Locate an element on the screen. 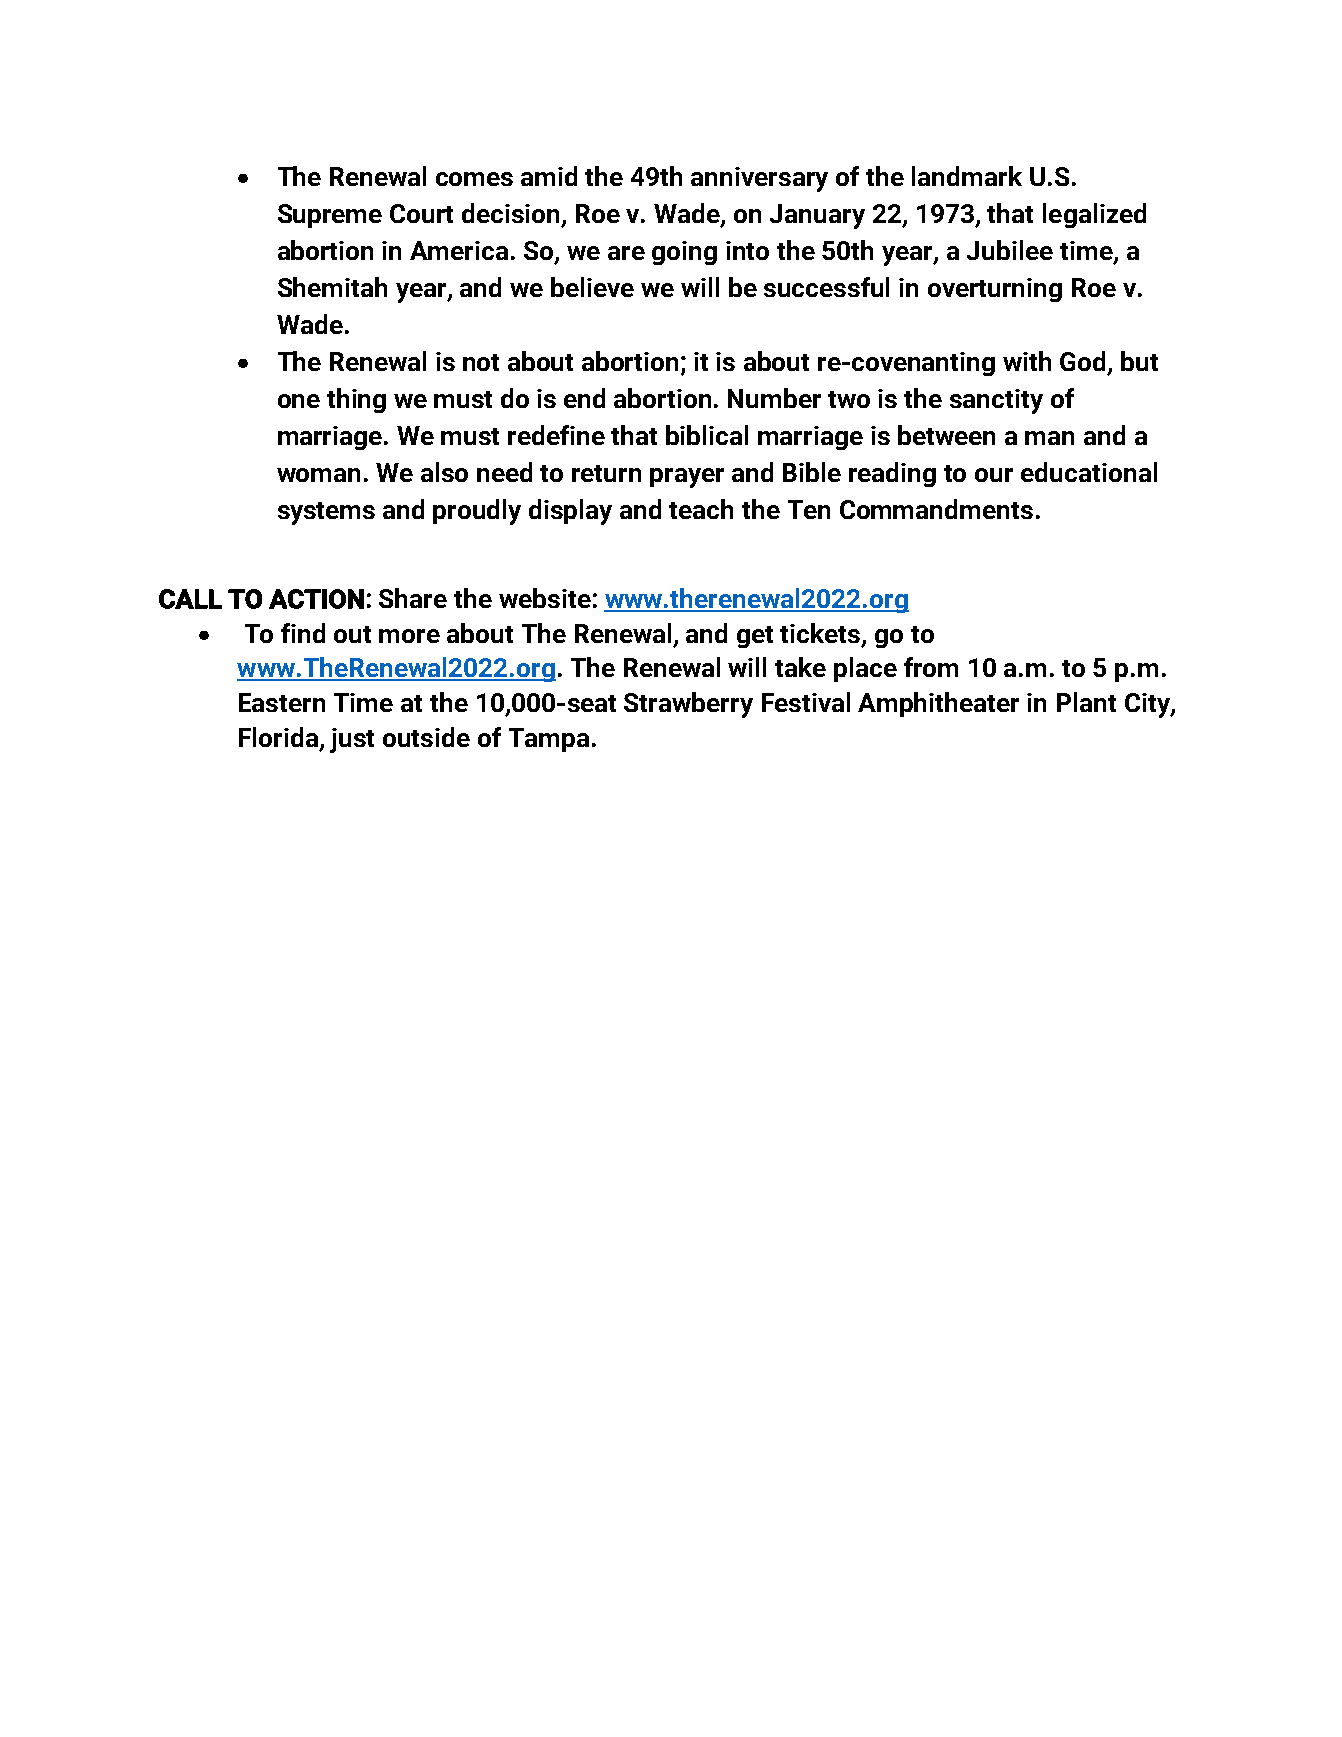  anniversary is located at coordinates (759, 179).
